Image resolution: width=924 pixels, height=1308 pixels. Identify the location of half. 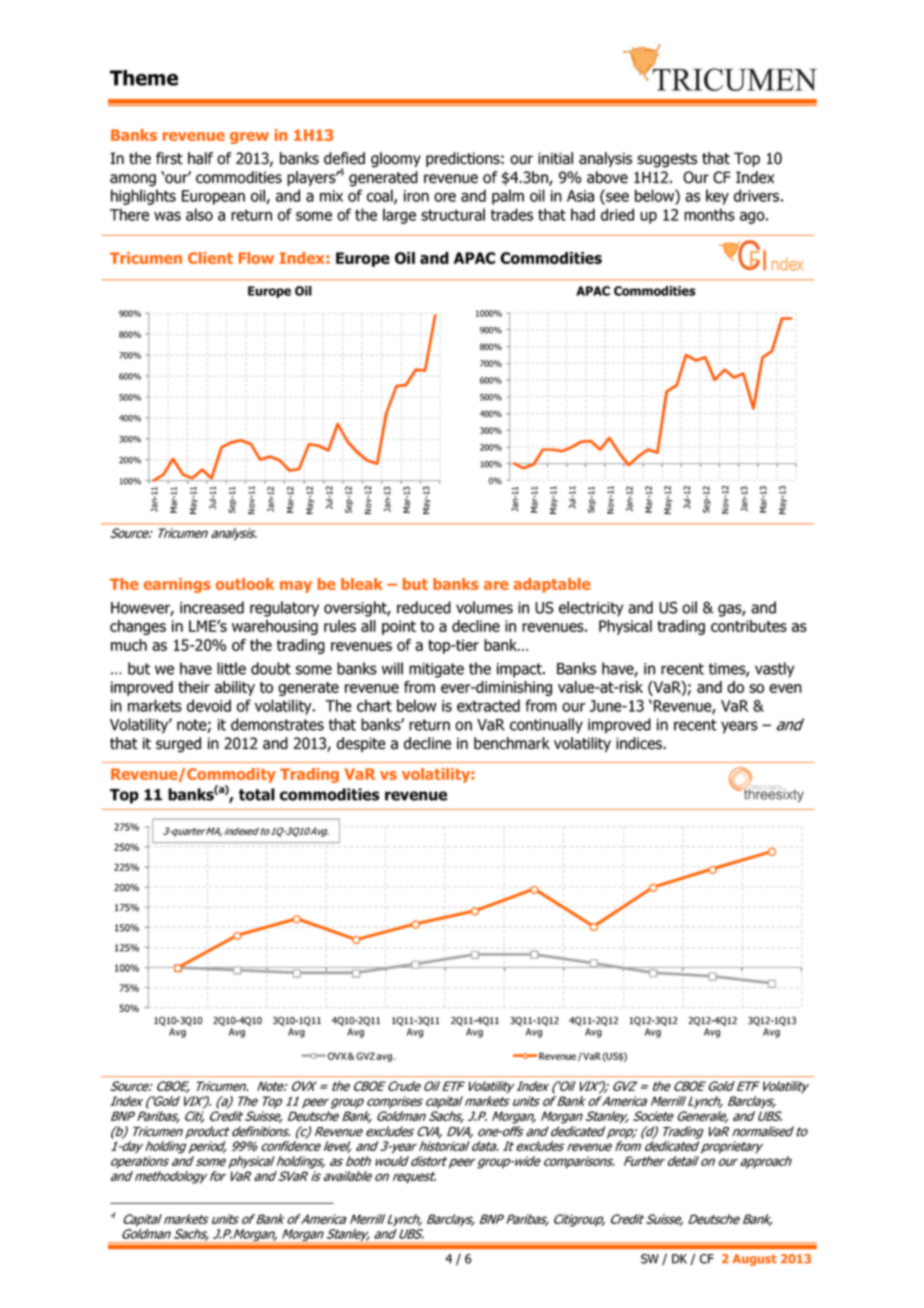
(200, 158).
